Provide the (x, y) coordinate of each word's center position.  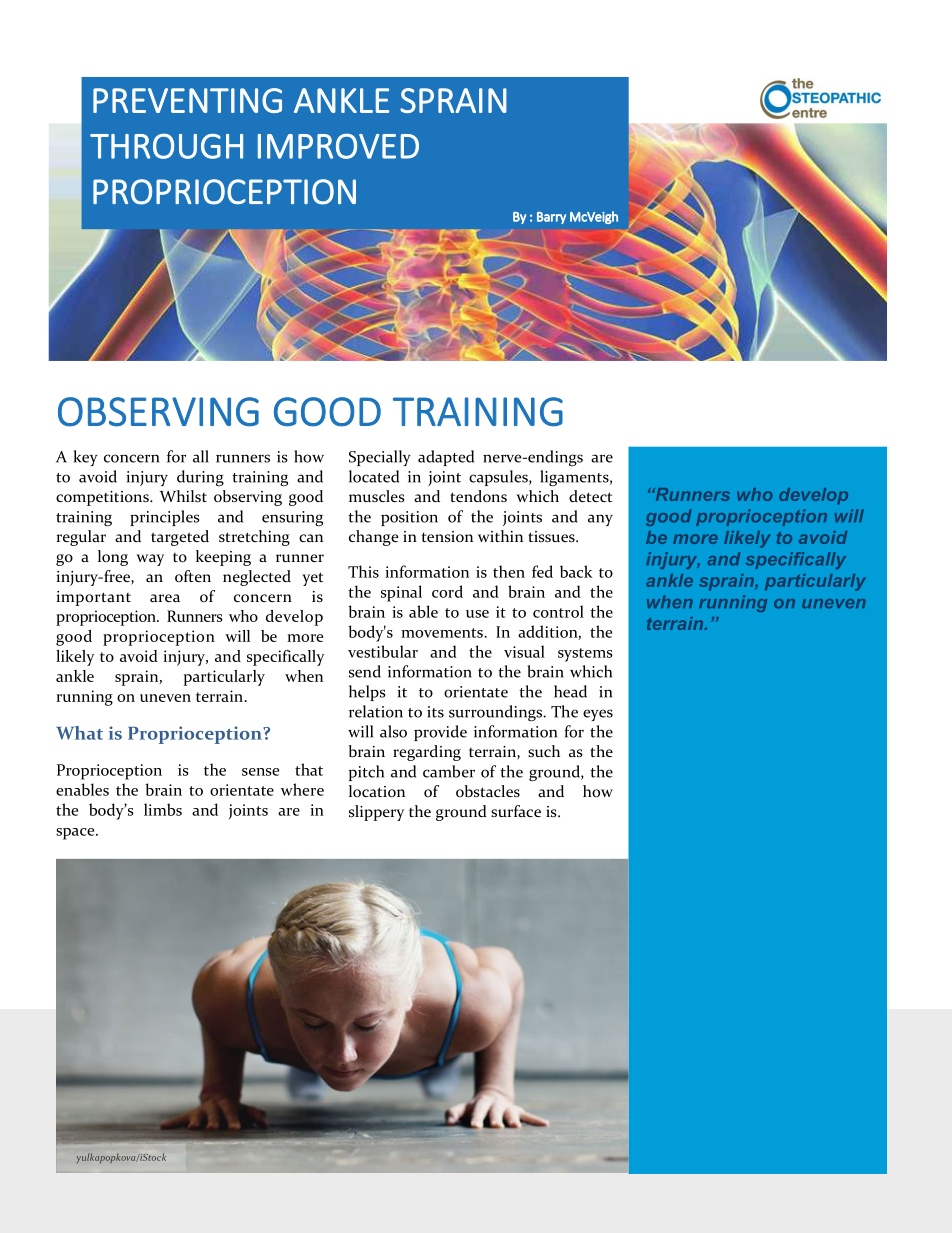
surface (516, 811)
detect (590, 496)
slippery (376, 813)
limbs (163, 809)
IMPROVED (338, 146)
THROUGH (166, 146)
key (86, 458)
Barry (551, 218)
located (374, 476)
